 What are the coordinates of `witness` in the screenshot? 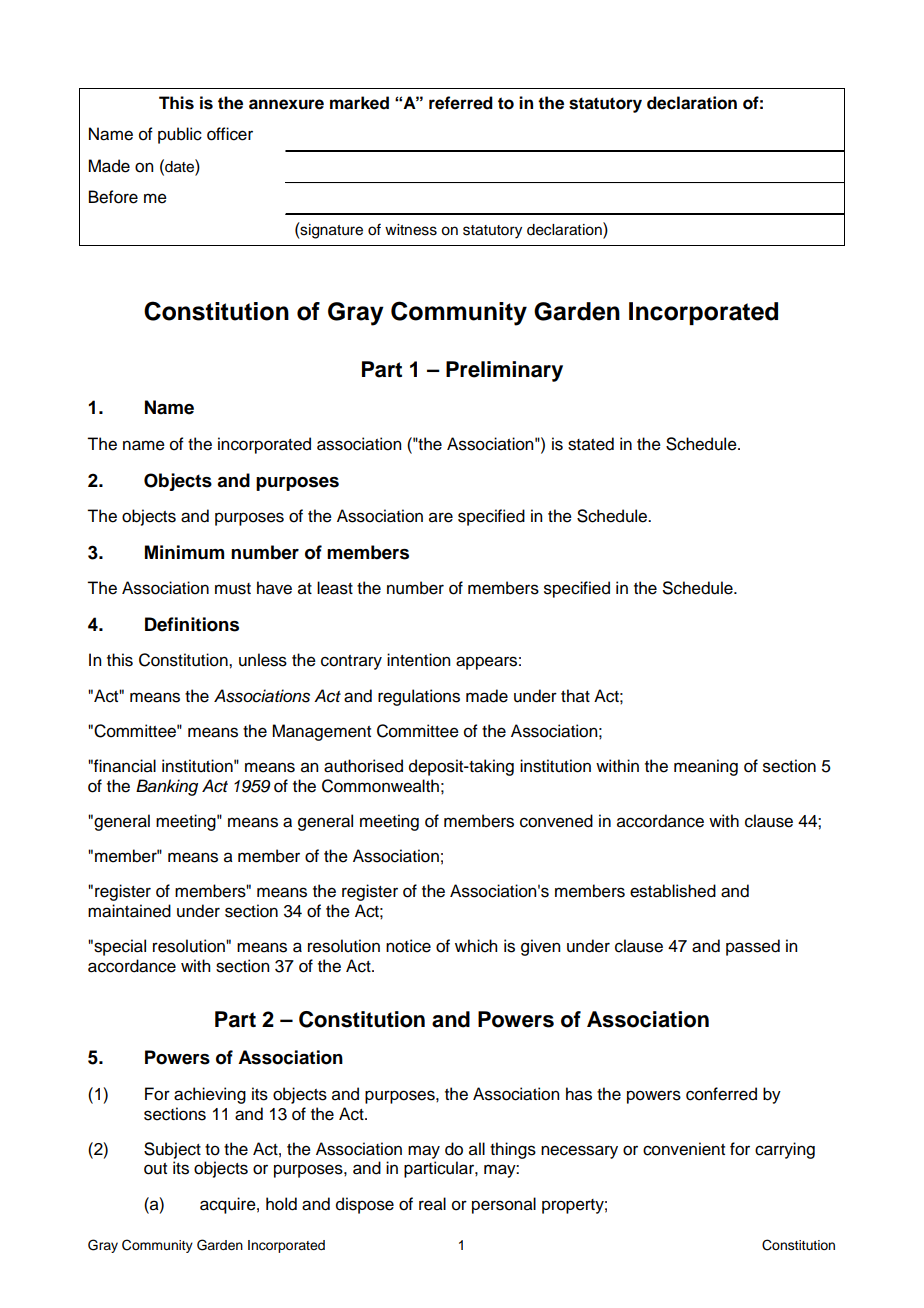 It's located at (411, 230).
